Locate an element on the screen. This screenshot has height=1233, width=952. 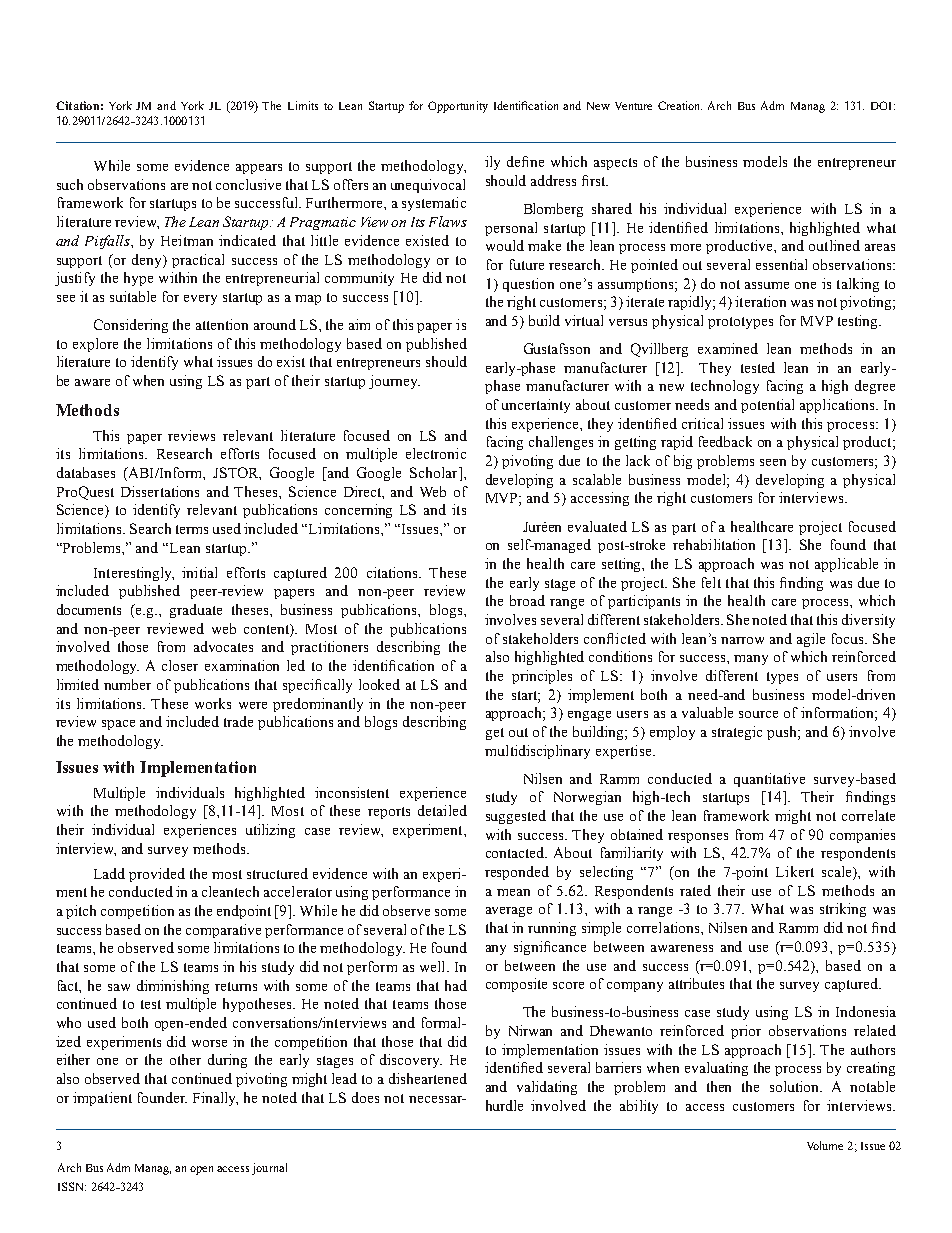
Finally is located at coordinates (215, 1099).
